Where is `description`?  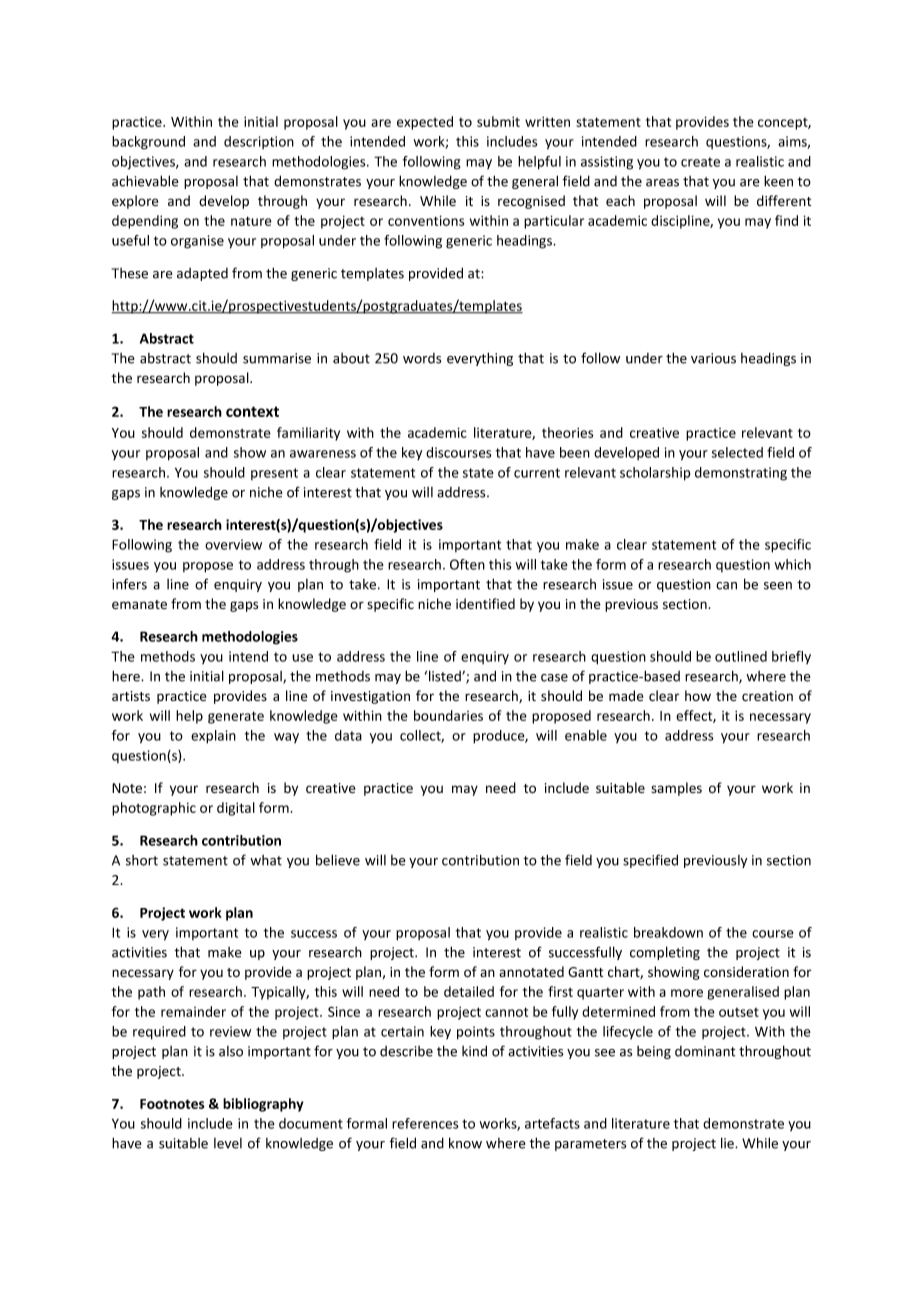 description is located at coordinates (259, 142).
